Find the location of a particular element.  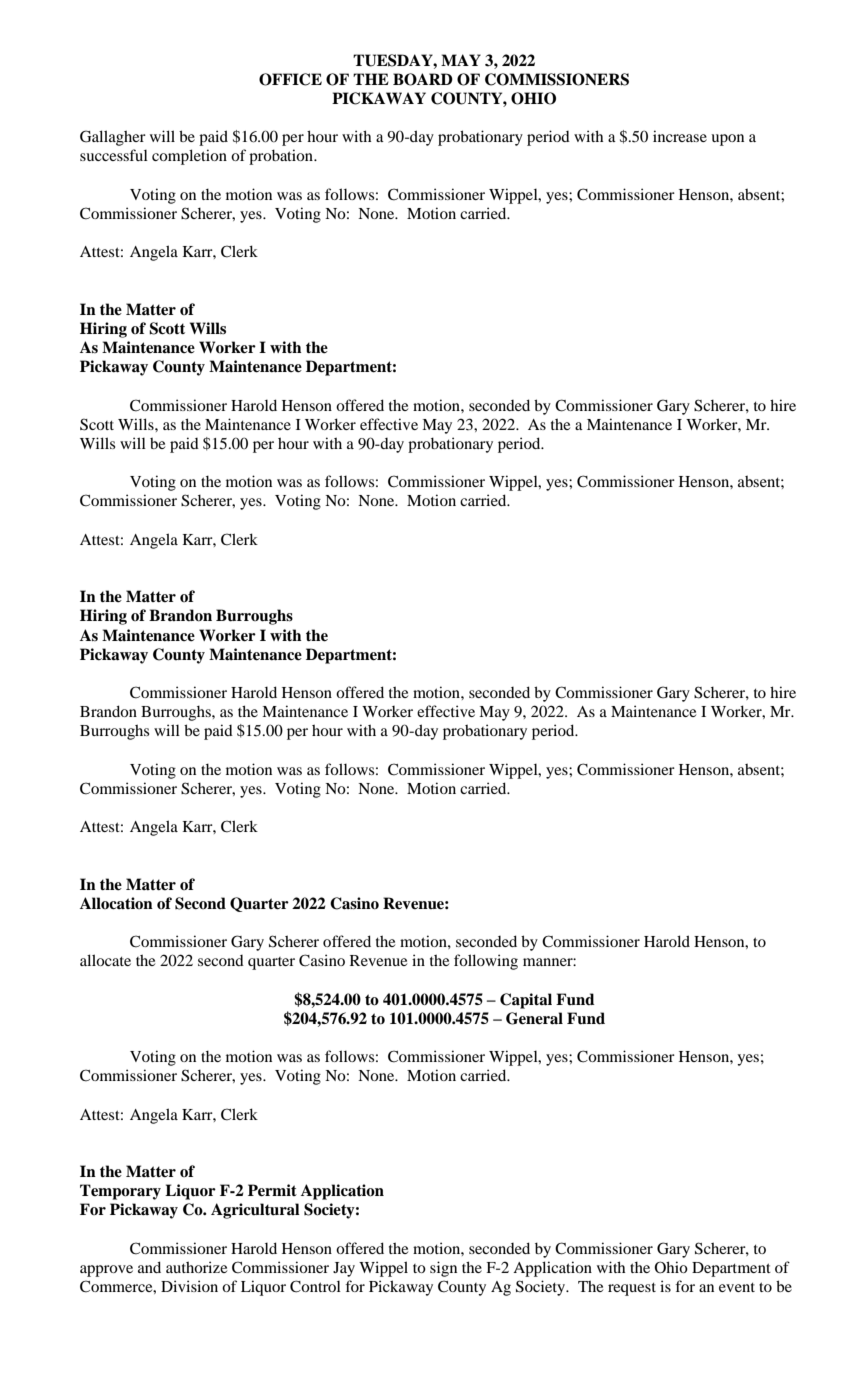

Allocation is located at coordinates (116, 903).
